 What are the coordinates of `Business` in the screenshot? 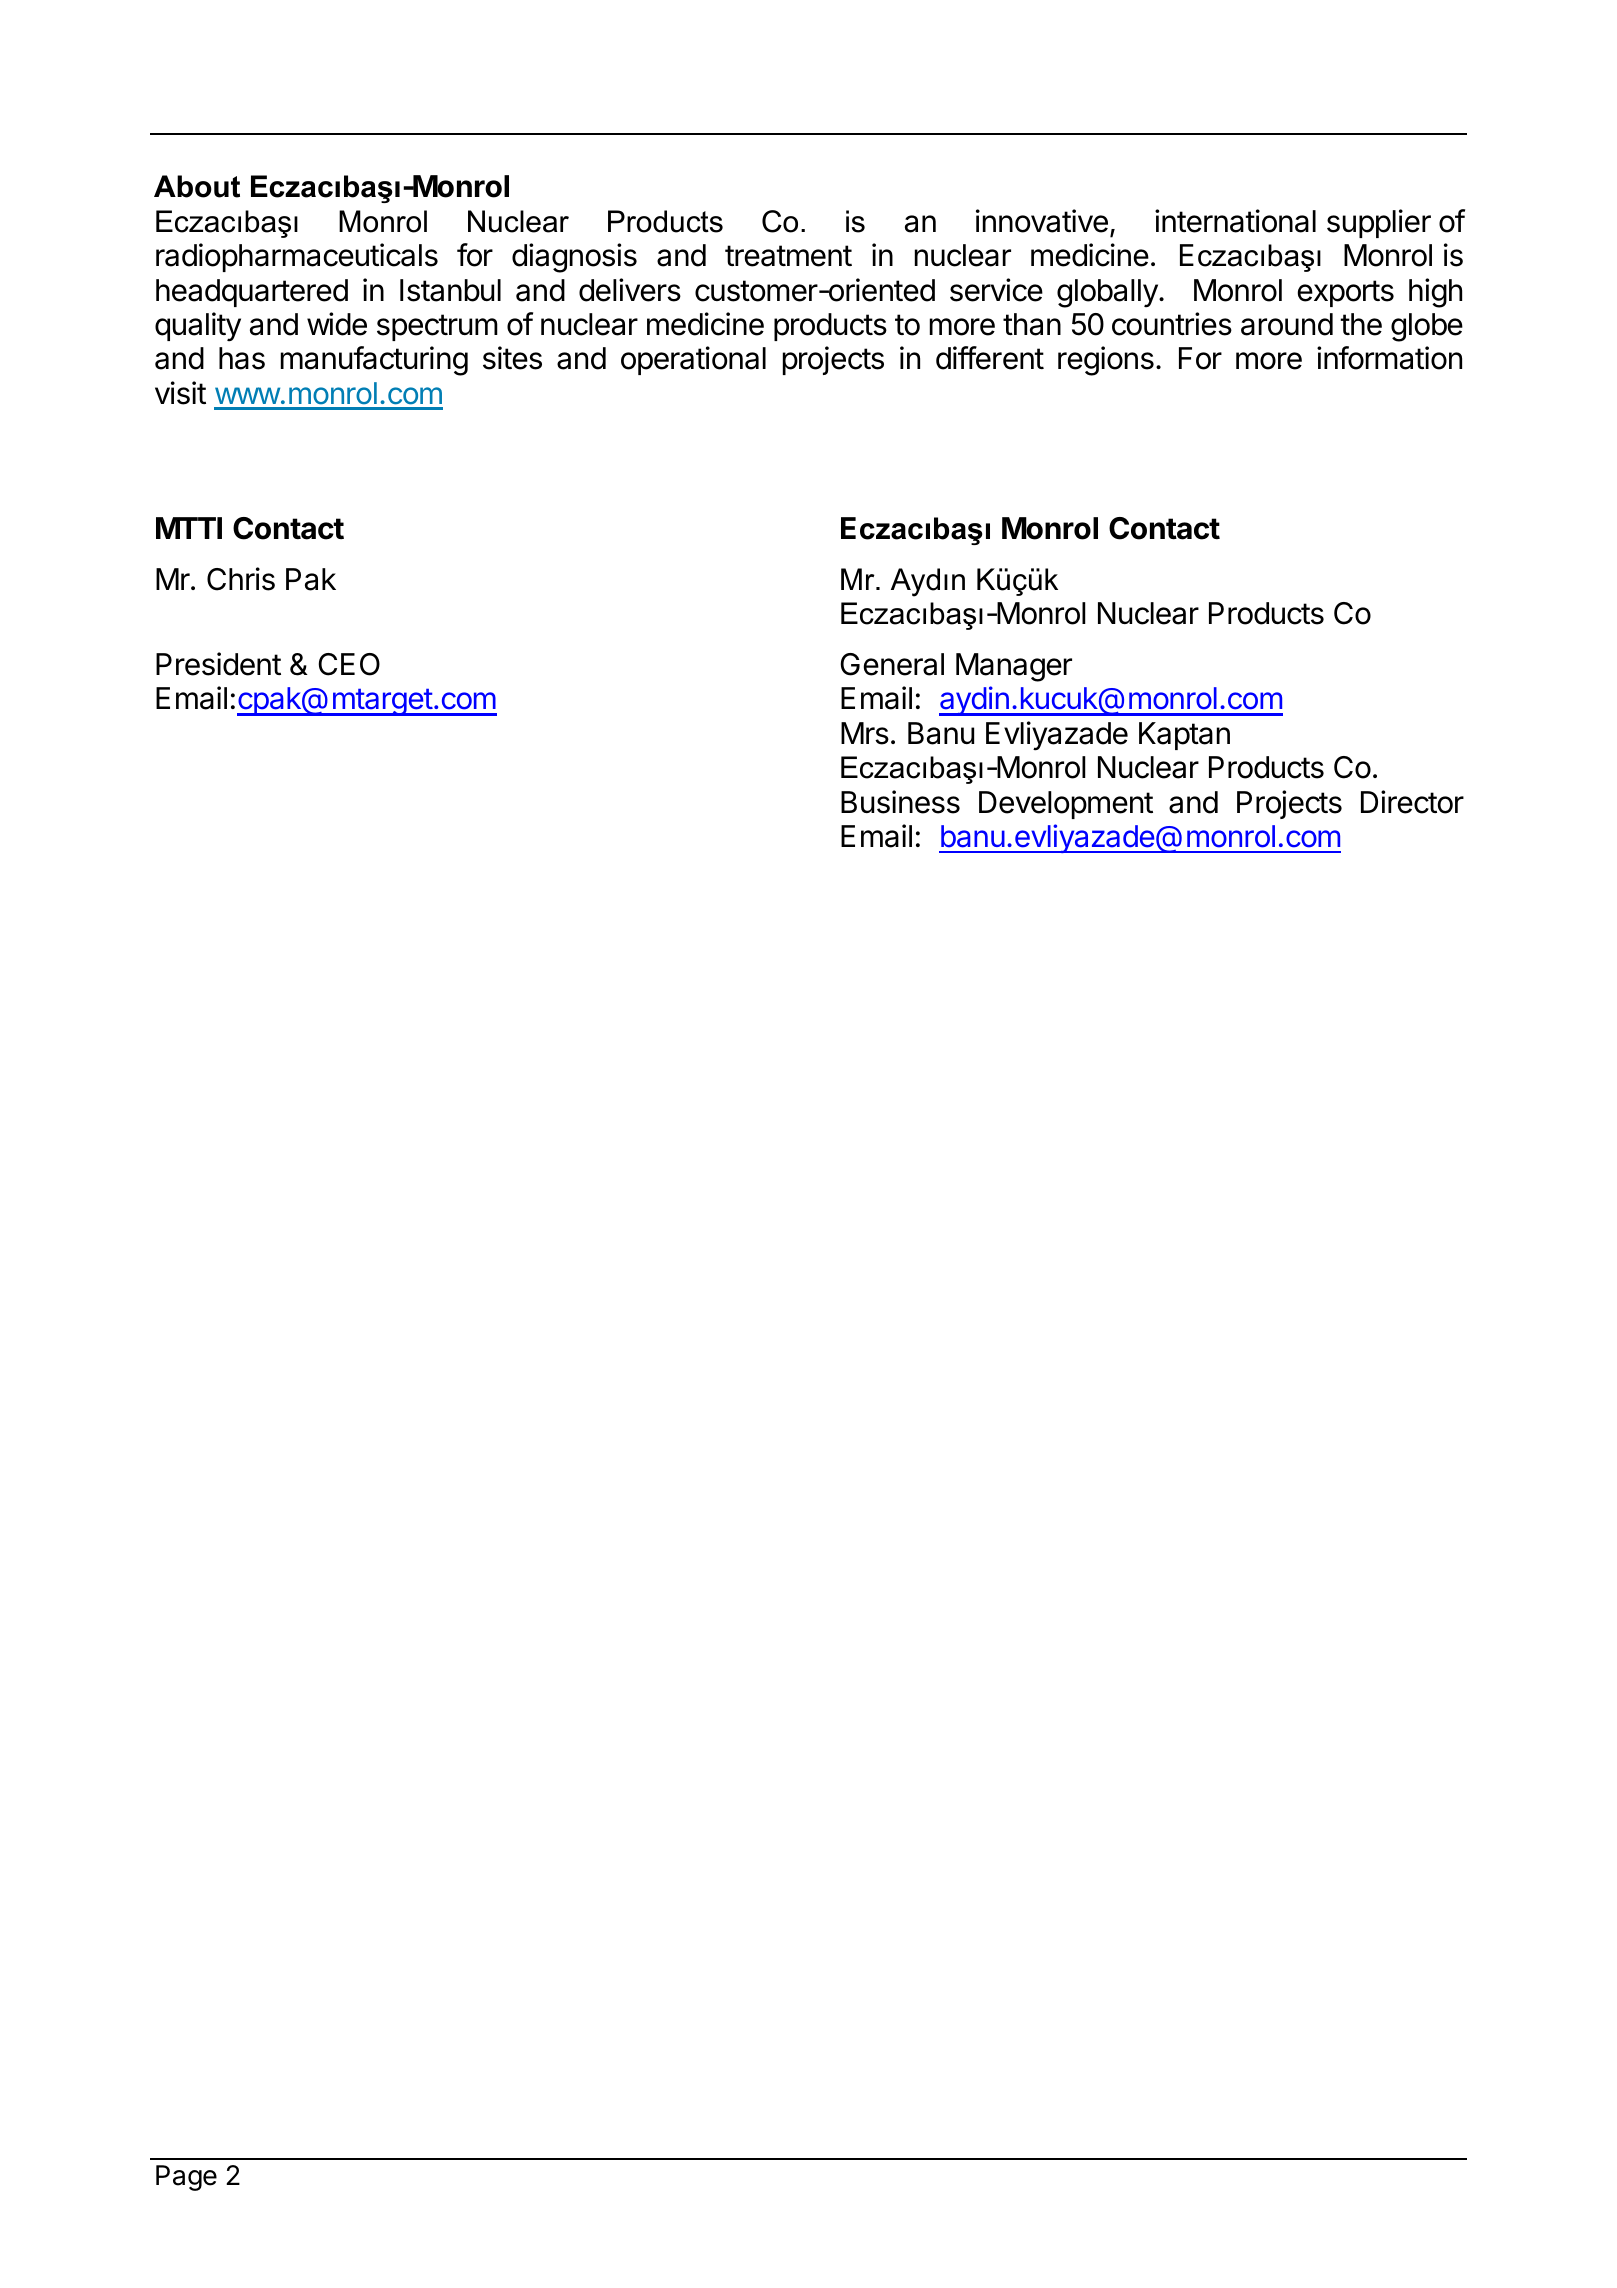 It's located at (900, 802).
